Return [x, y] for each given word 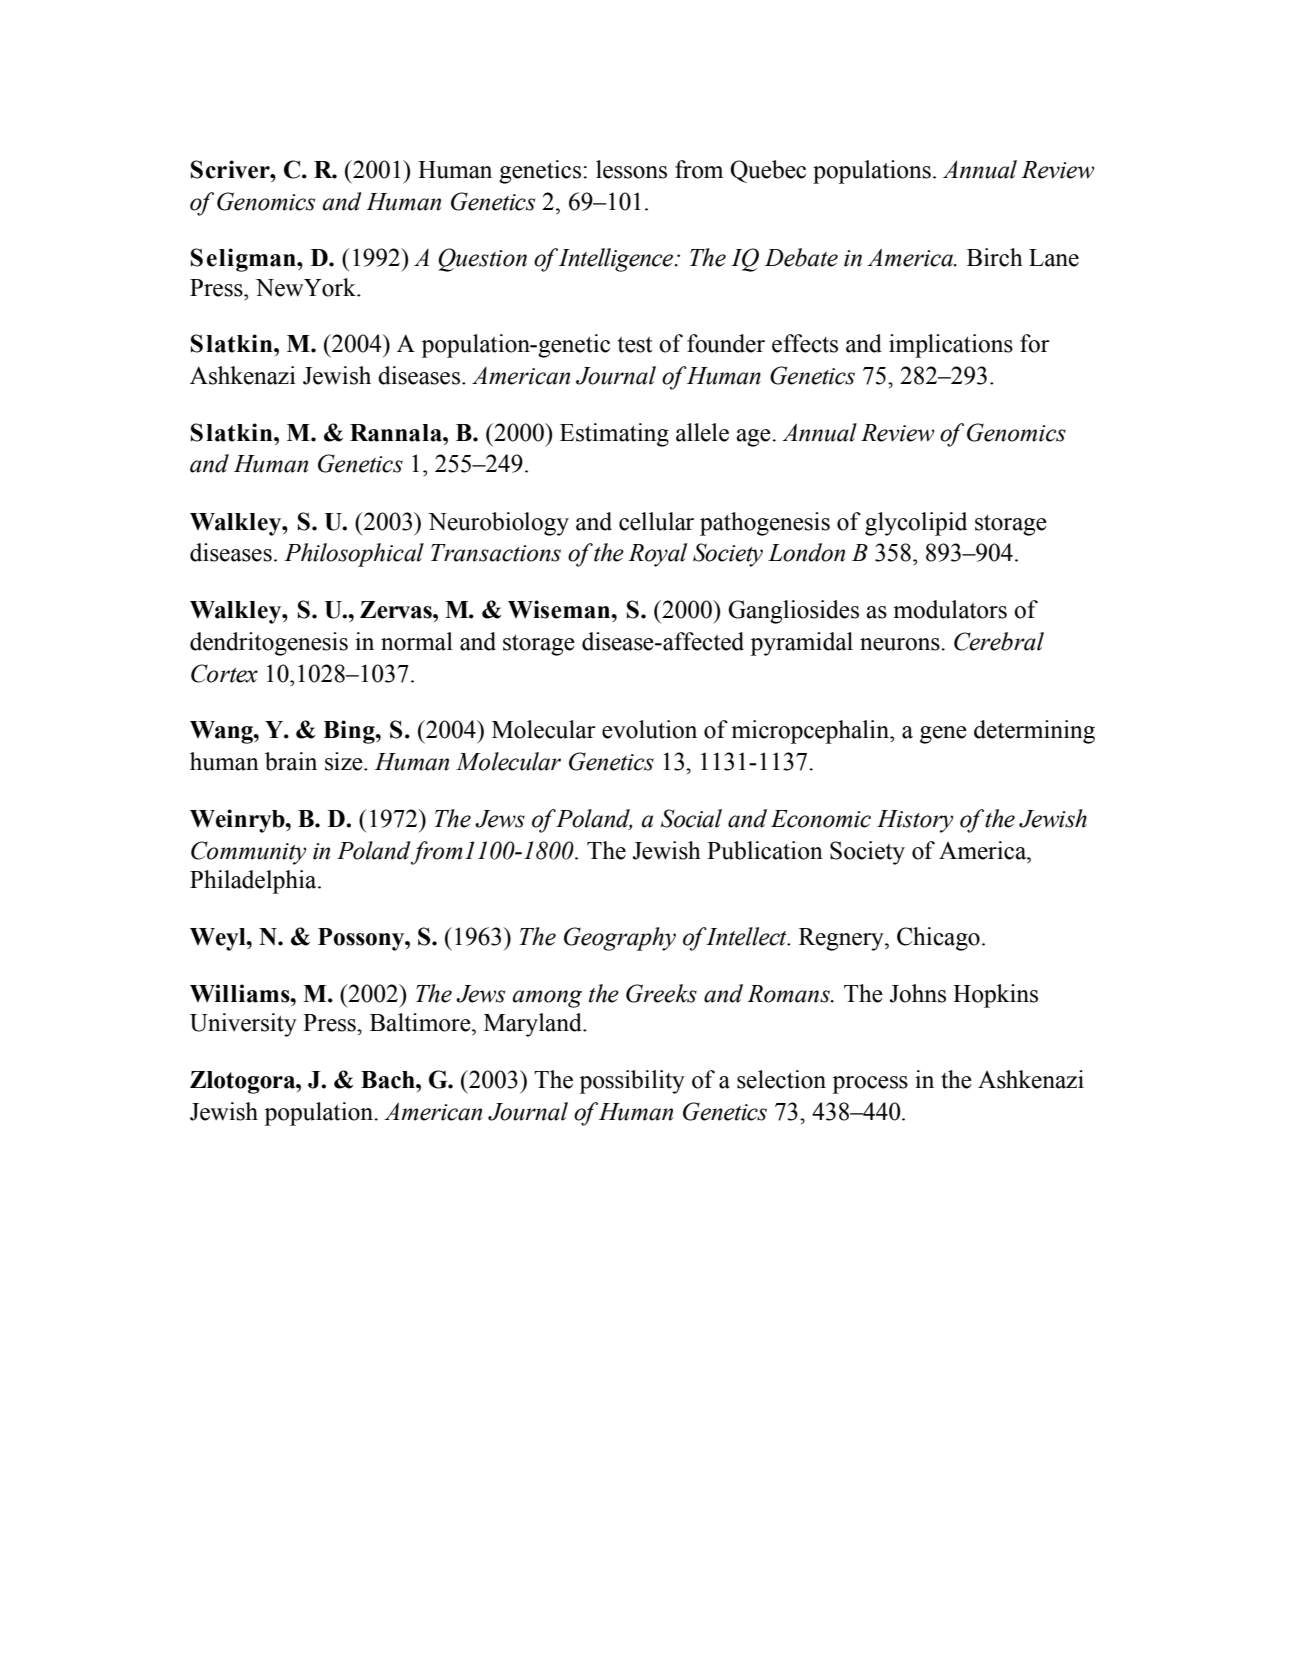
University [243, 1025]
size [345, 761]
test [635, 345]
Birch [995, 257]
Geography [620, 939]
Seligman [244, 260]
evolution [649, 729]
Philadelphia [254, 882]
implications [951, 346]
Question [482, 260]
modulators [950, 609]
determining [1034, 732]
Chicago [938, 939]
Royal [657, 555]
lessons [631, 169]
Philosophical [354, 555]
